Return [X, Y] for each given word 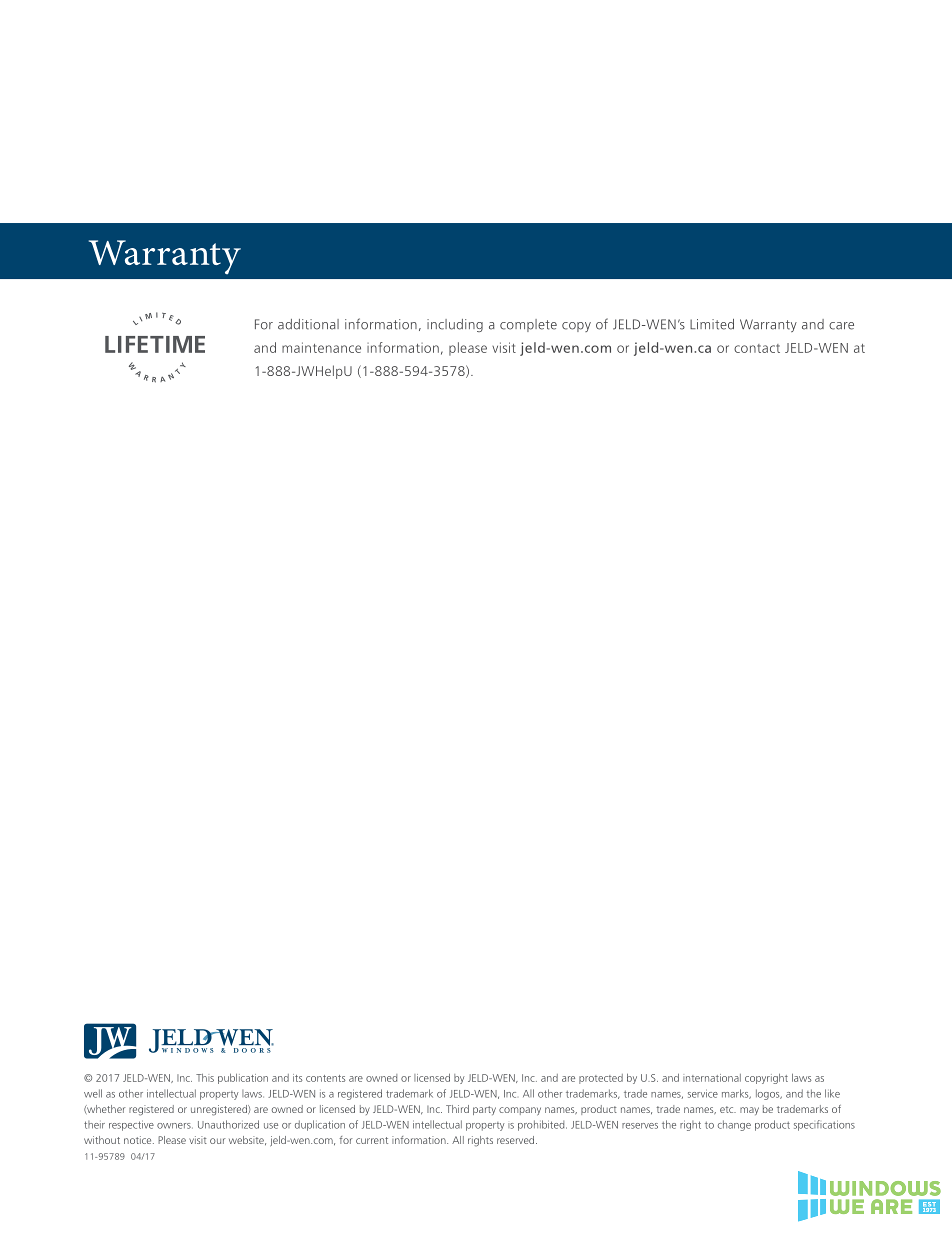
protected [601, 1079]
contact [757, 348]
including [455, 325]
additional [308, 324]
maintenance [321, 347]
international [712, 1078]
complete [528, 325]
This [205, 1078]
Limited [712, 324]
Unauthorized [228, 1124]
